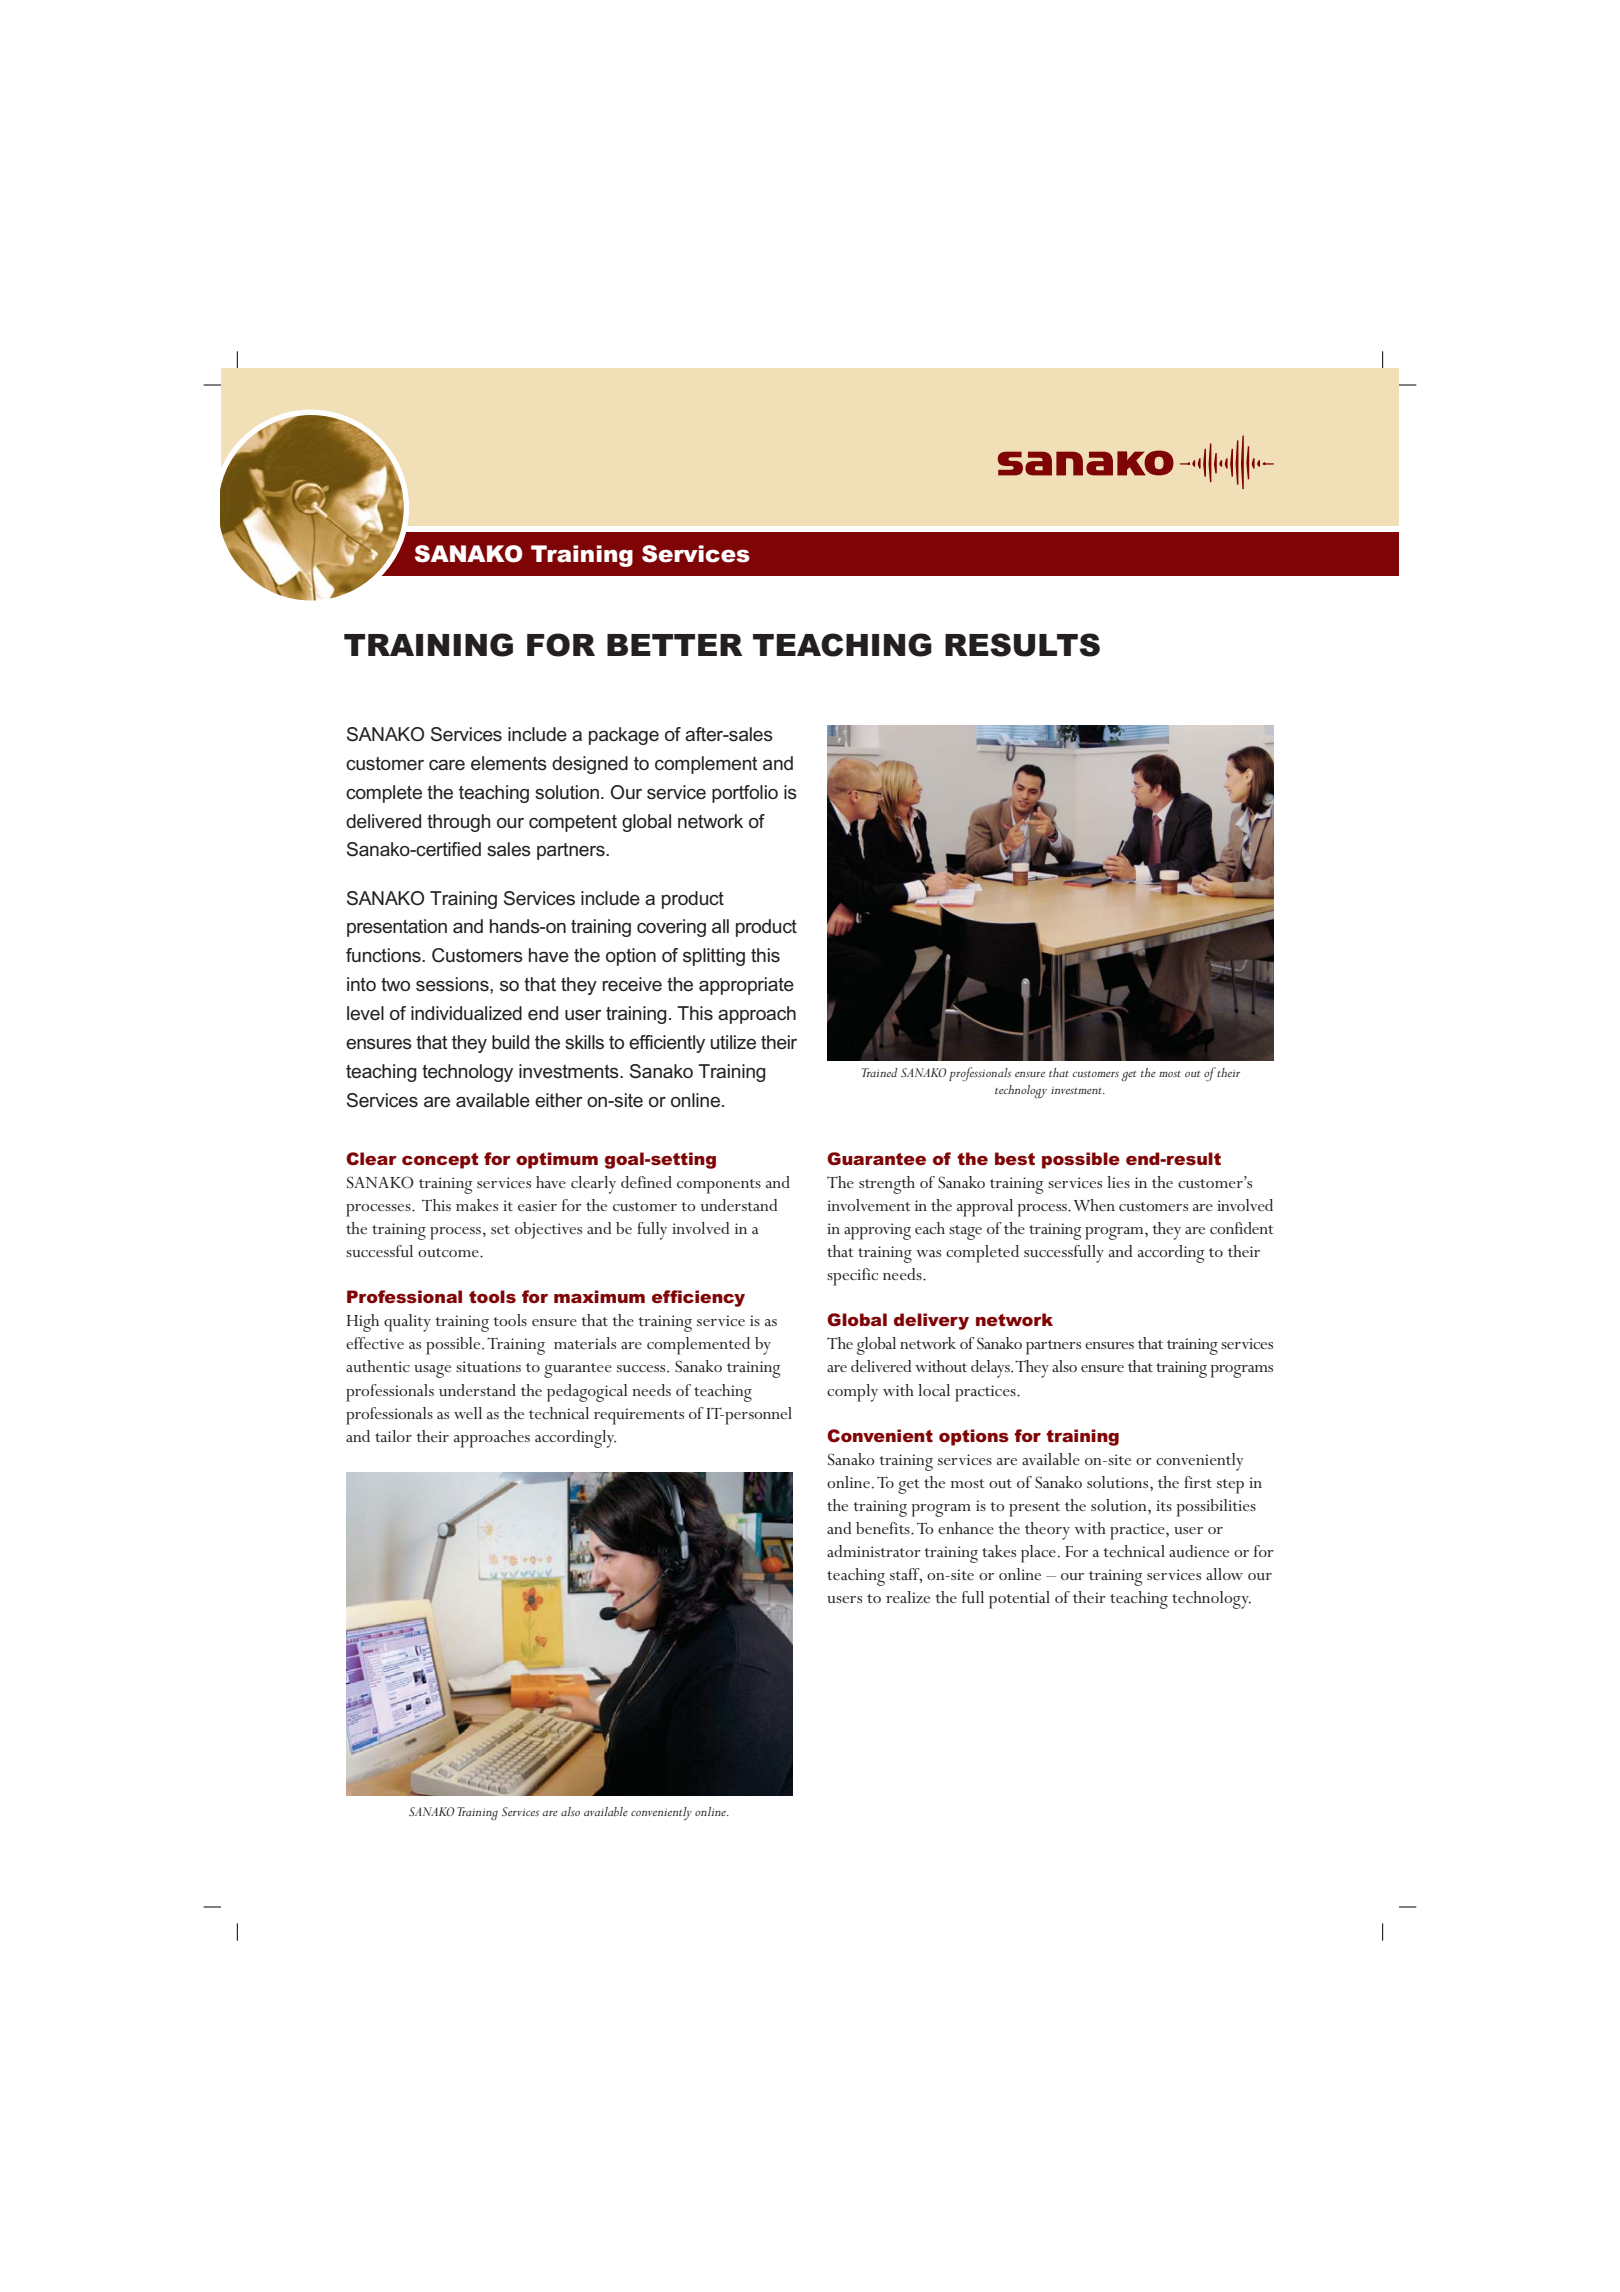 This document has height=2292, width=1620. I want to click on tailor, so click(393, 1436).
